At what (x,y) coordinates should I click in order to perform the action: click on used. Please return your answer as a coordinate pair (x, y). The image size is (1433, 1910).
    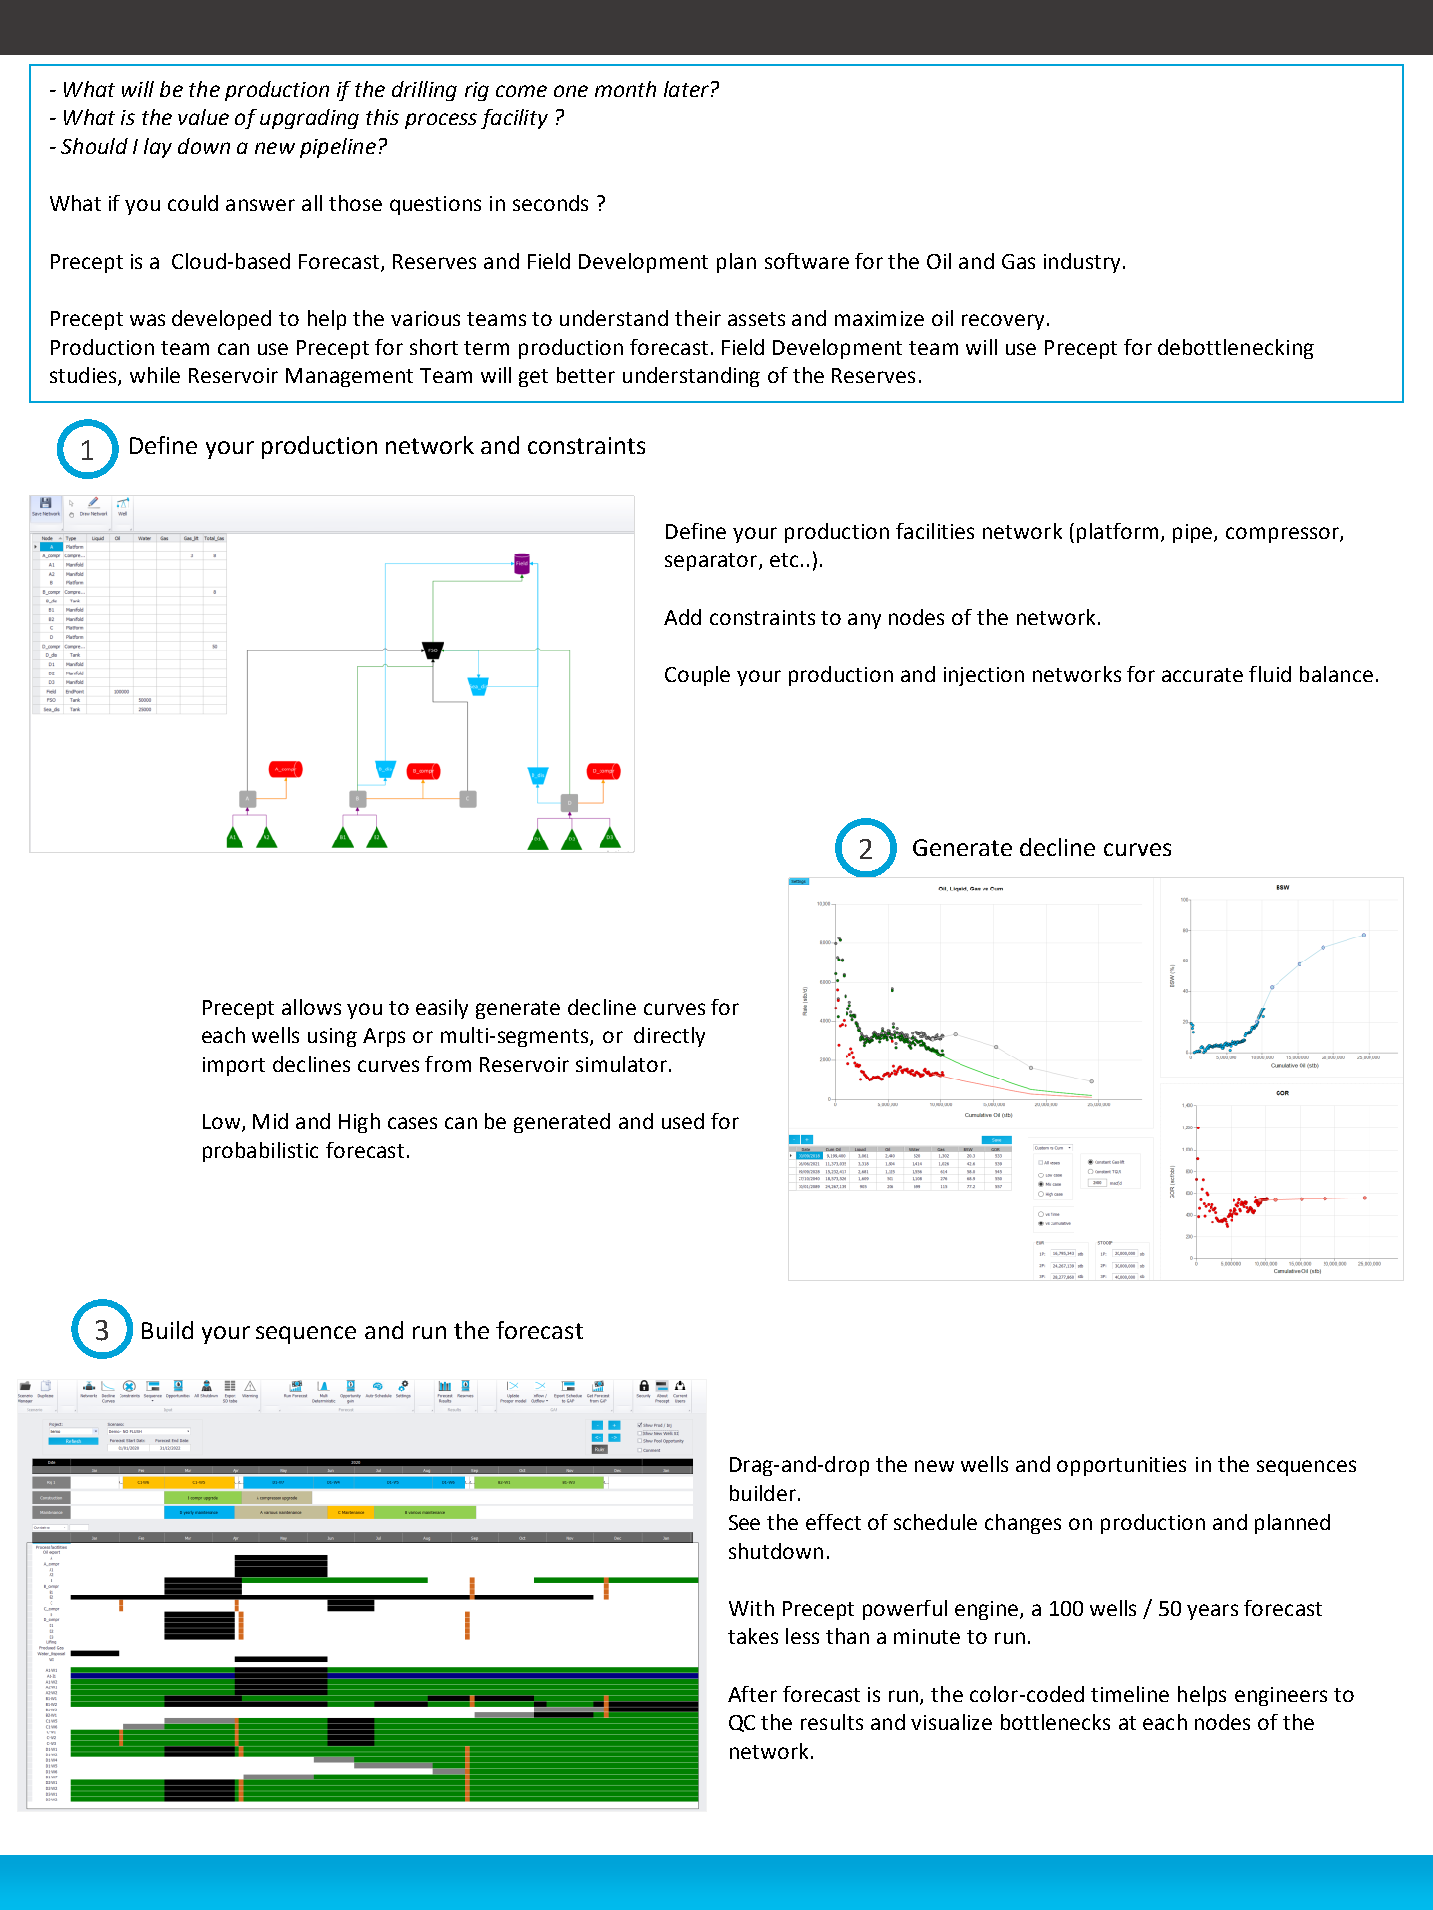
    Looking at the image, I should click on (683, 1121).
